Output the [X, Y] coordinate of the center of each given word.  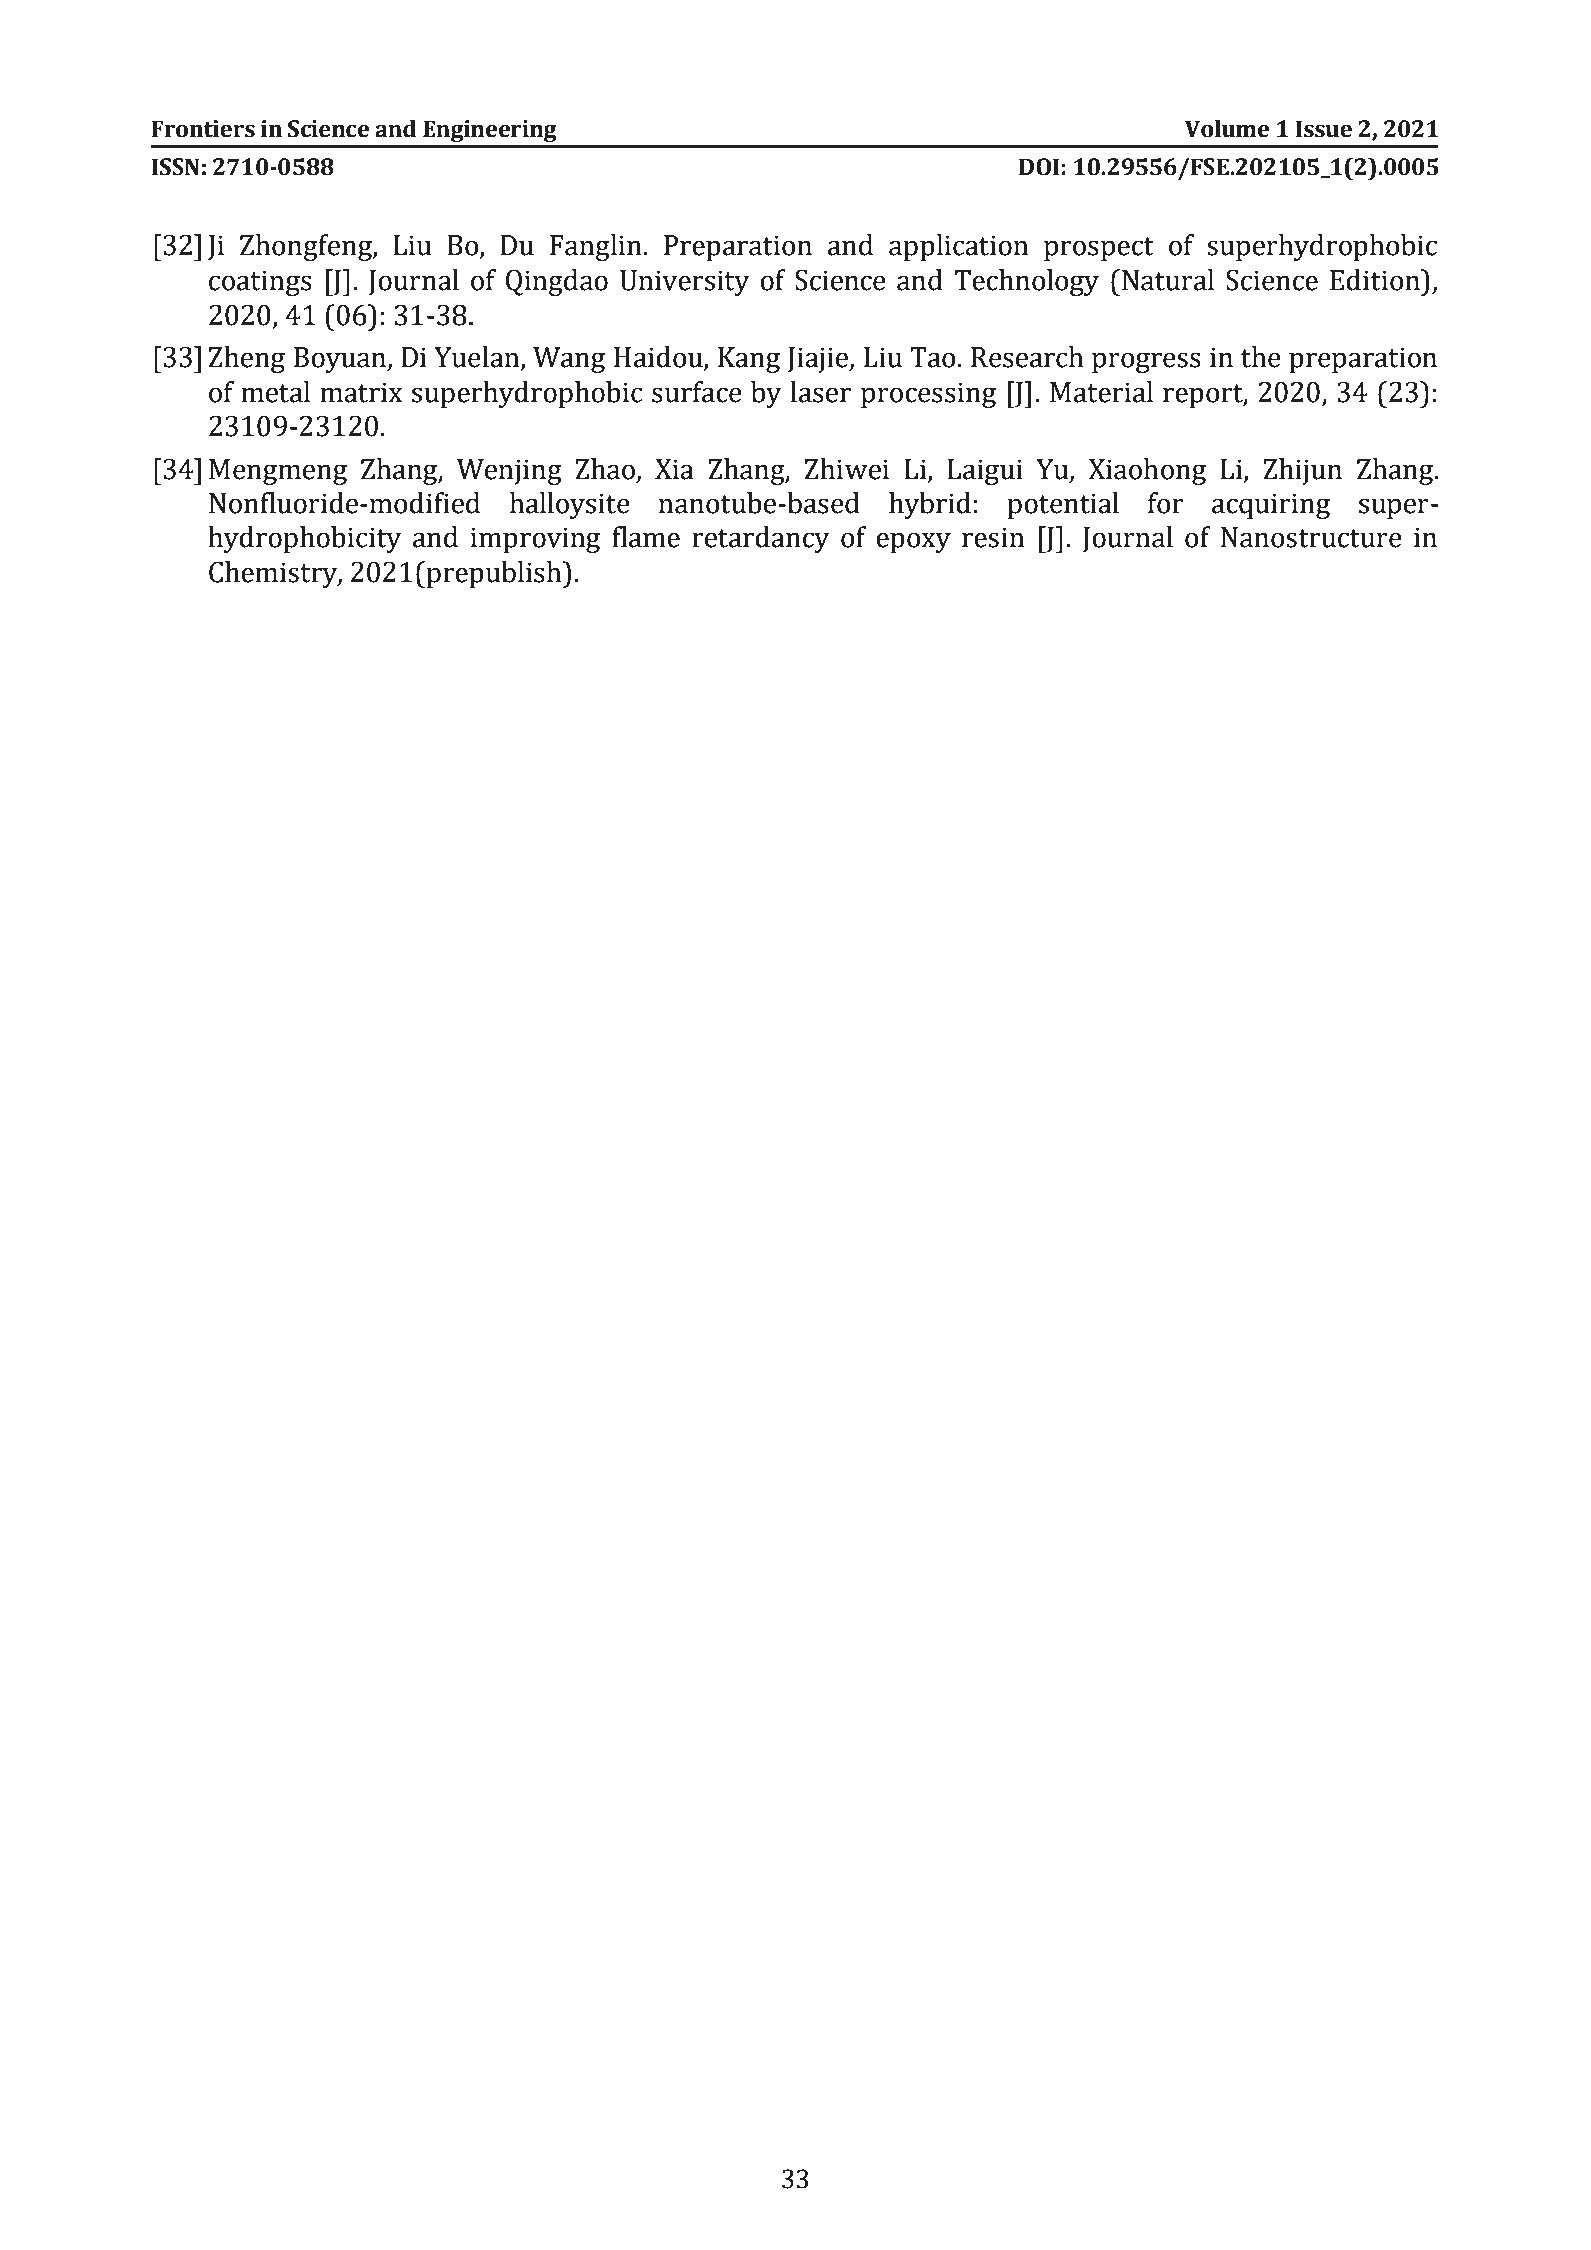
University [685, 283]
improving [535, 540]
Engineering [490, 131]
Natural [1168, 280]
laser [820, 392]
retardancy [761, 539]
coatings [260, 283]
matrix [361, 392]
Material [1101, 392]
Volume [1227, 129]
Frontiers [203, 129]
